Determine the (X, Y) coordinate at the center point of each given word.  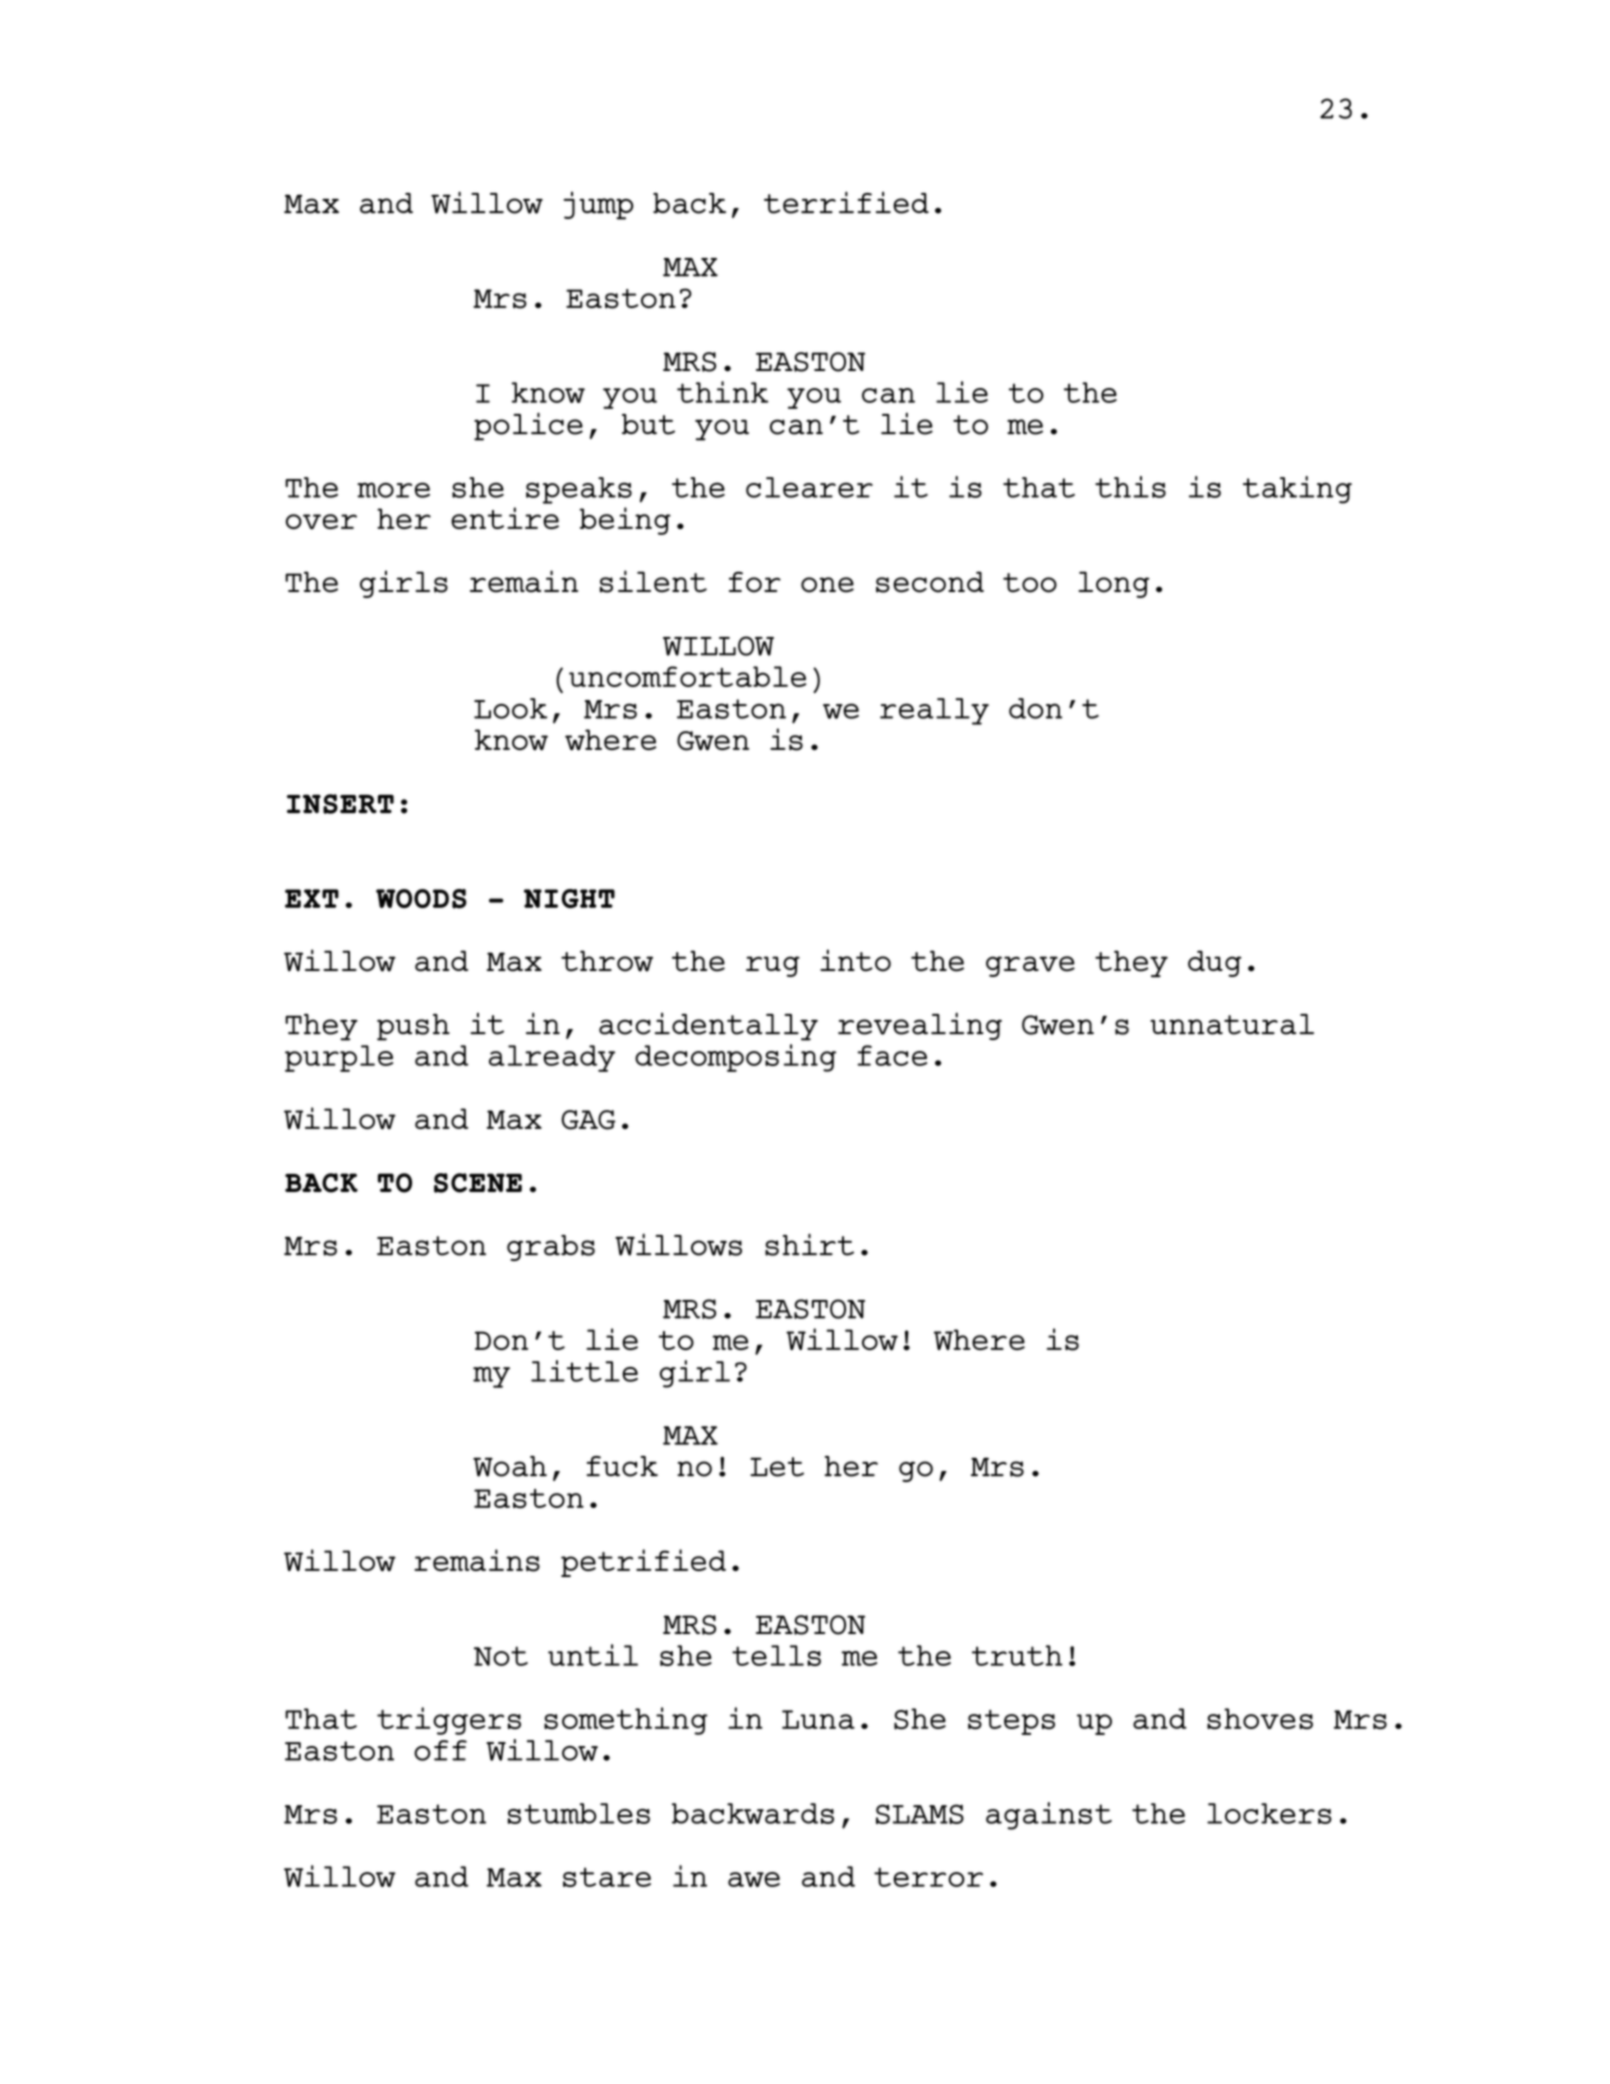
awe (754, 1879)
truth (1017, 1655)
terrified (846, 202)
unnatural (1232, 1024)
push (413, 1027)
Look (510, 708)
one (827, 585)
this (1130, 487)
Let (777, 1467)
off (440, 1750)
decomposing (735, 1058)
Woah (510, 1466)
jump (598, 205)
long (1114, 584)
